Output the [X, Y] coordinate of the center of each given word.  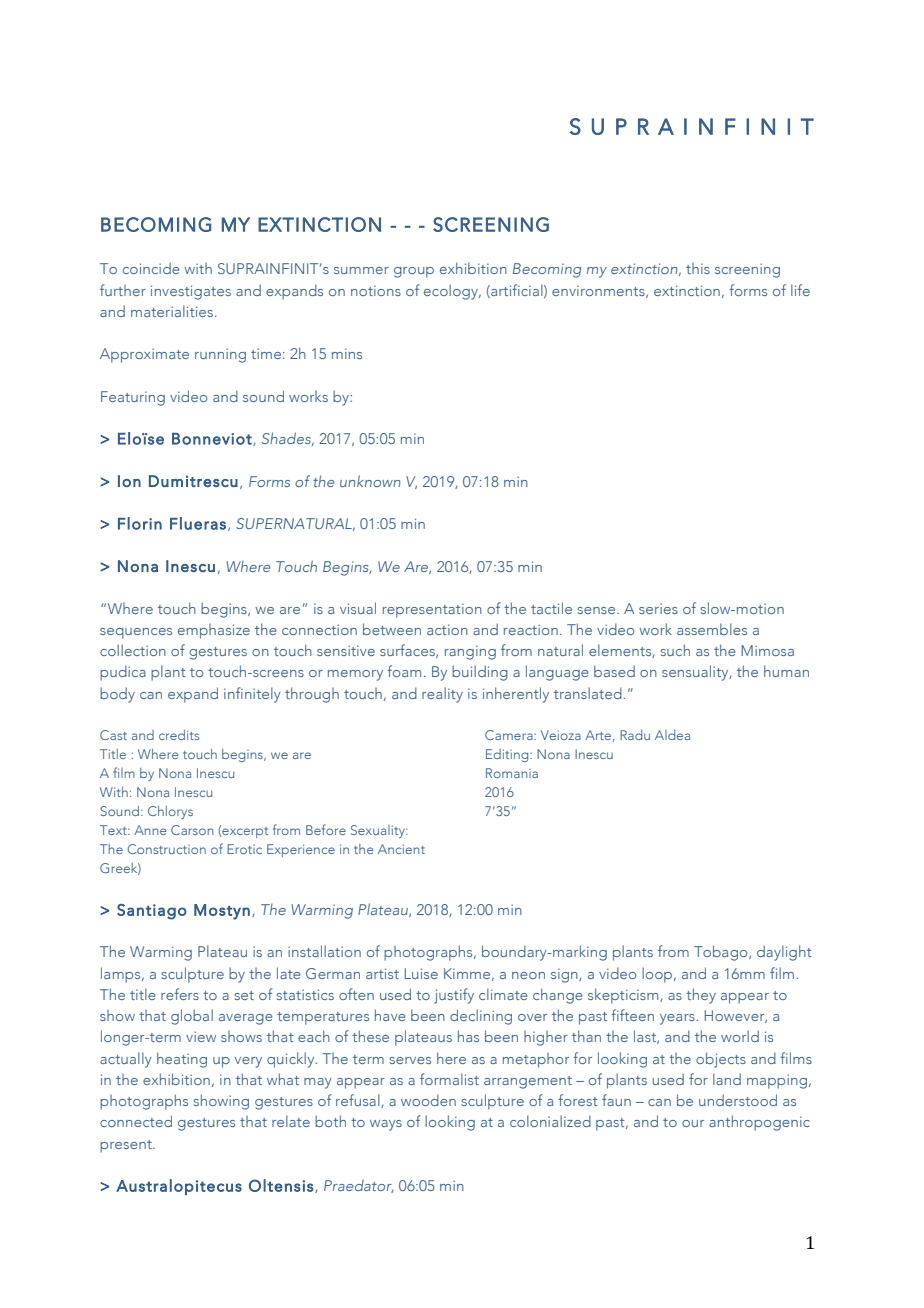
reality [442, 695]
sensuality [696, 673]
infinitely [252, 695]
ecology [452, 292]
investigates [191, 292]
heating [182, 1060]
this [698, 268]
